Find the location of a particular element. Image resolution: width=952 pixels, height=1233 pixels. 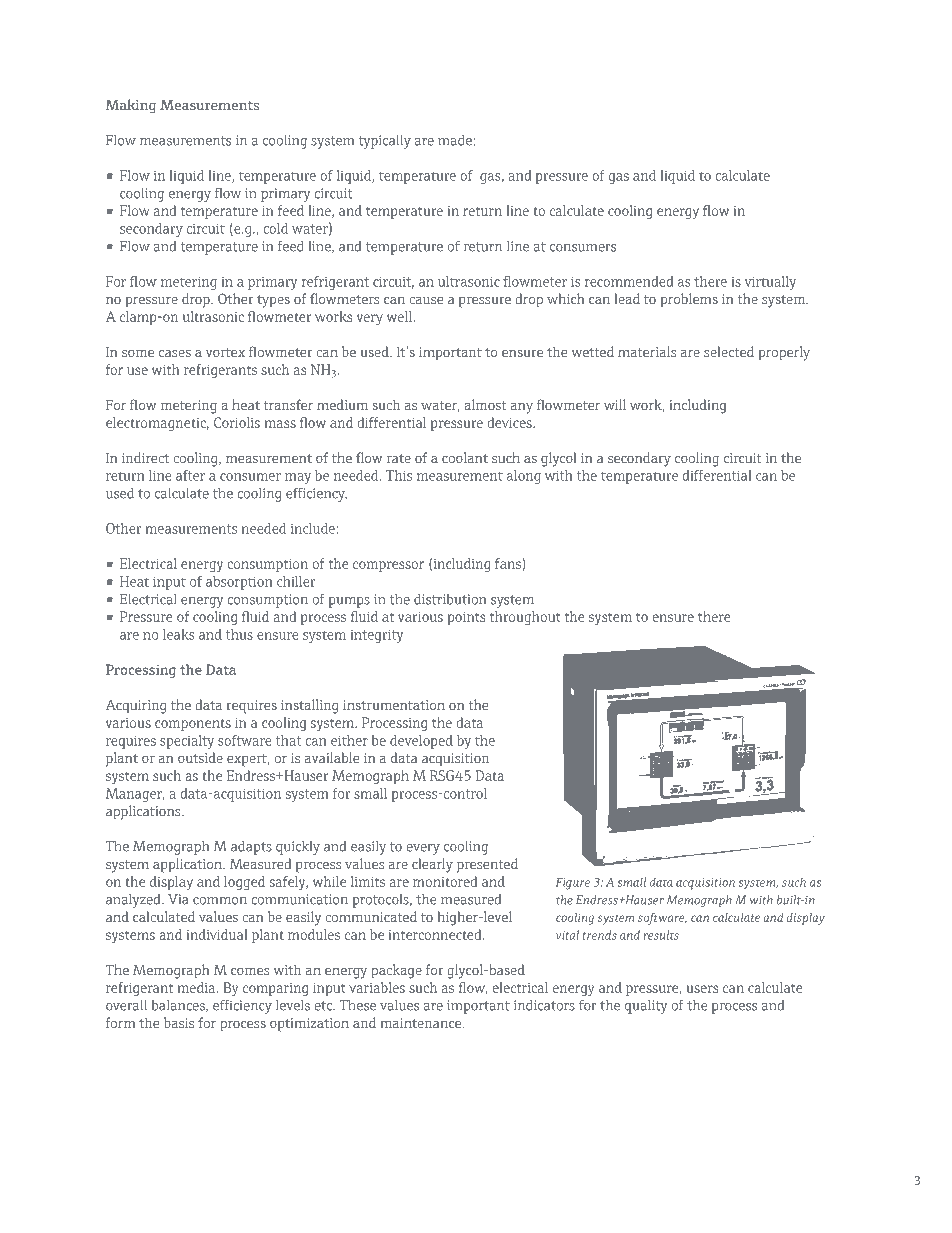

points is located at coordinates (466, 618).
